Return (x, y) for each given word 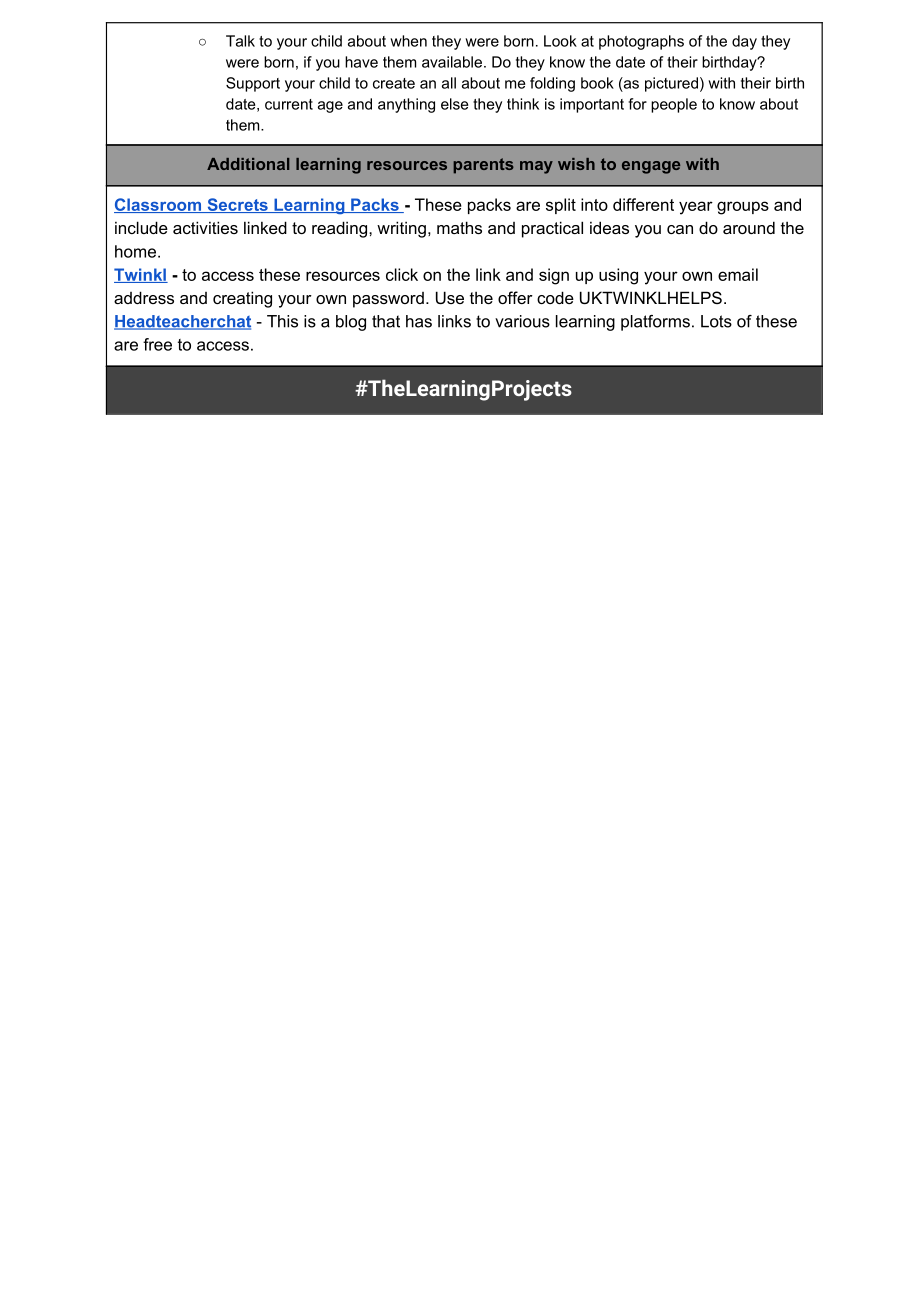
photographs (641, 42)
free (157, 344)
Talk (240, 41)
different (643, 204)
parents (483, 166)
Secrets (237, 205)
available (453, 62)
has (419, 321)
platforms (655, 323)
